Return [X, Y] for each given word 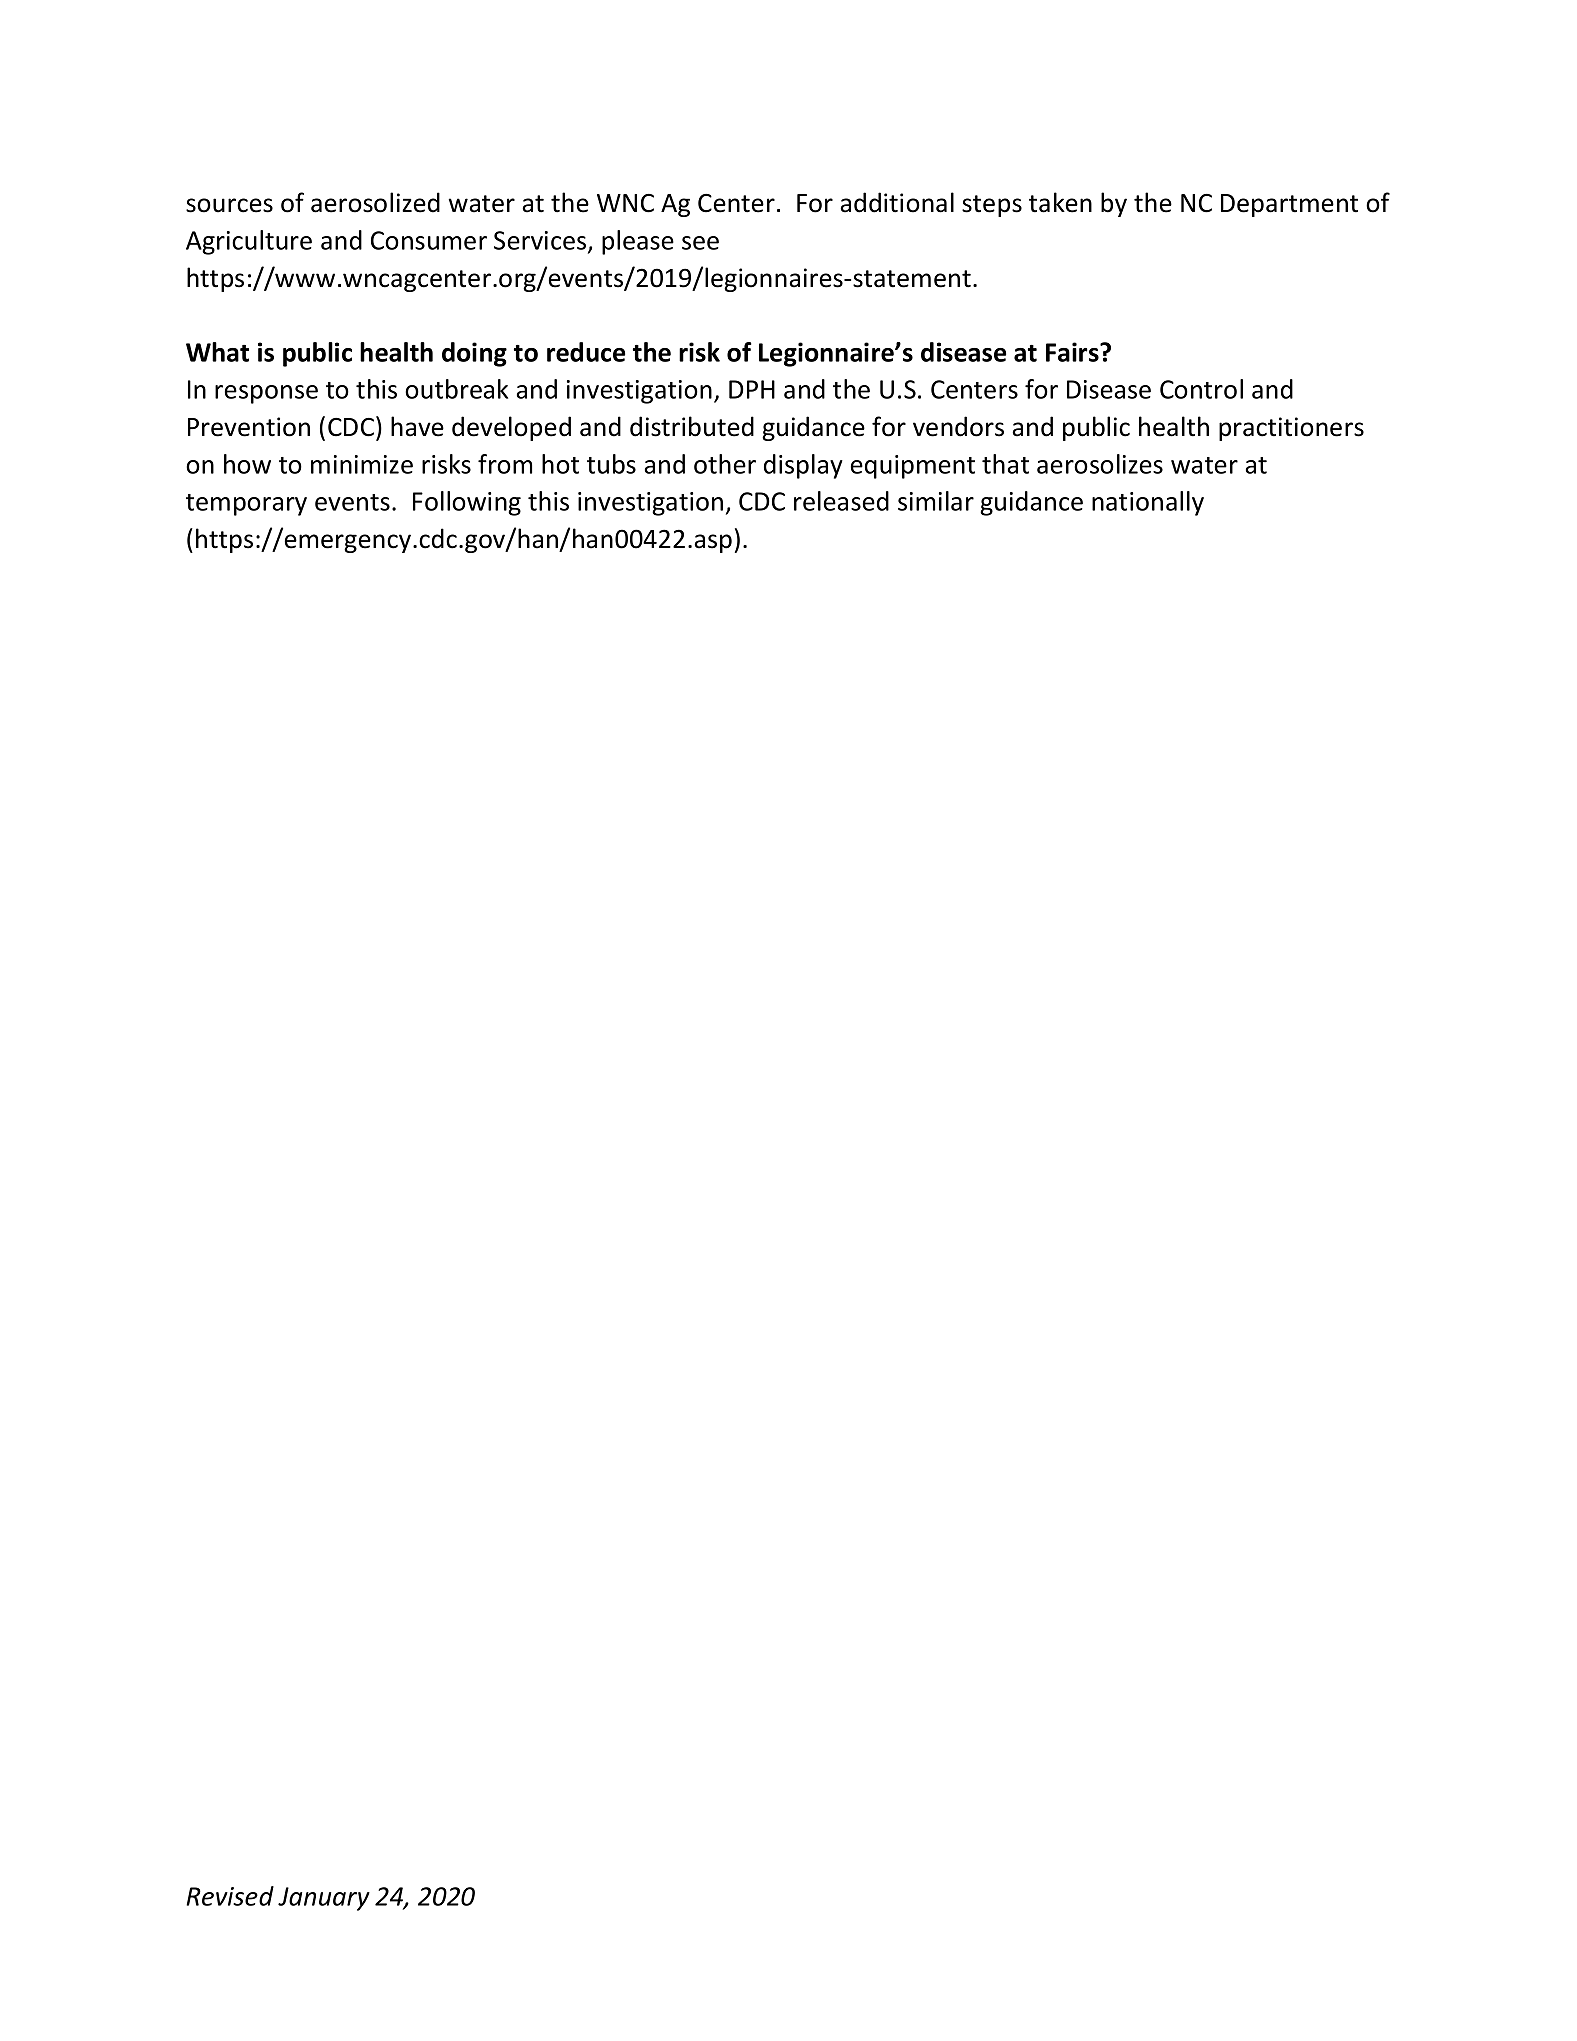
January [324, 1899]
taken [1060, 202]
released [841, 501]
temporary [246, 505]
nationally [1148, 503]
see [700, 243]
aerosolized [375, 202]
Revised [230, 1896]
